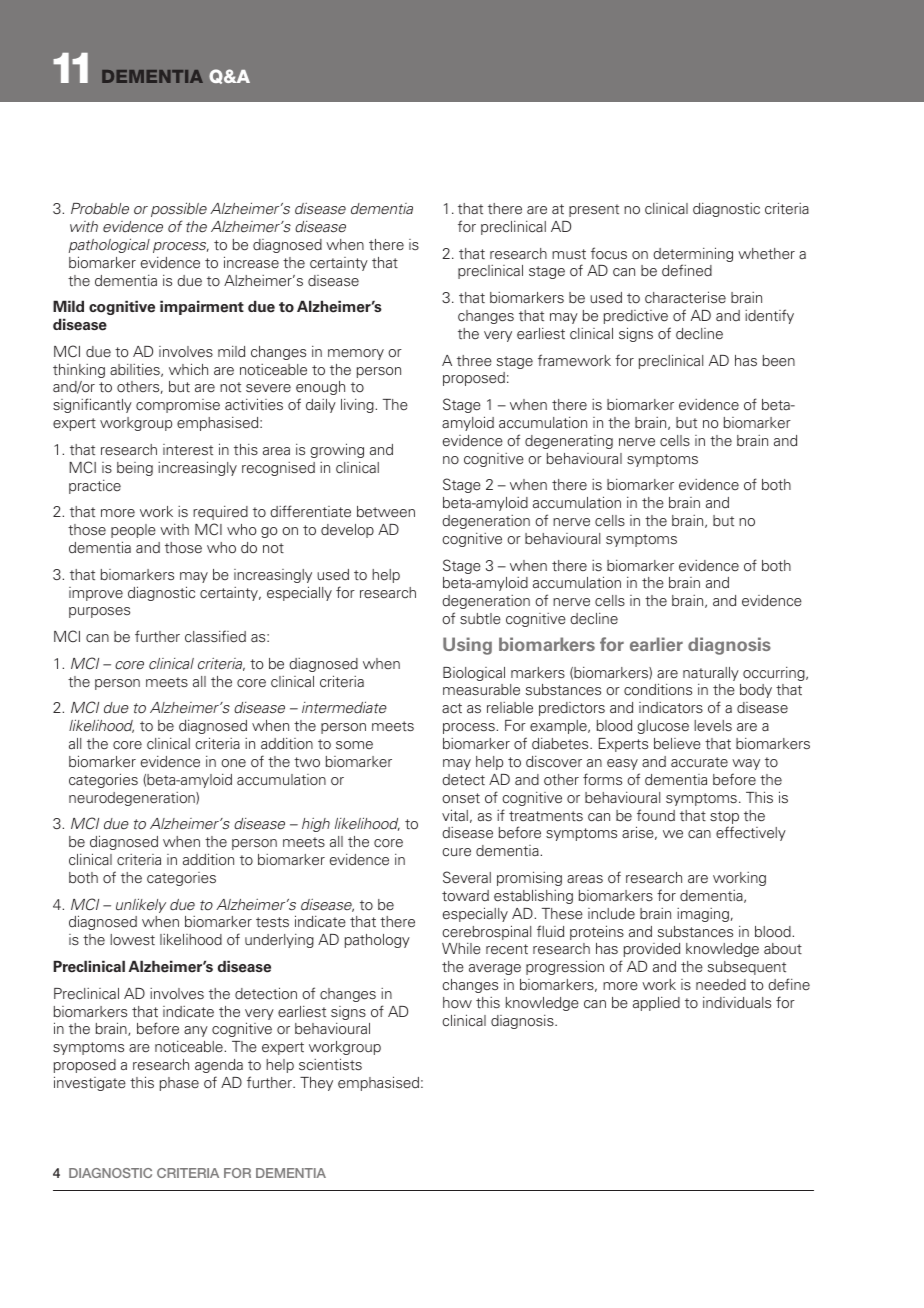 This screenshot has width=924, height=1308. What do you see at coordinates (693, 256) in the screenshot?
I see `determining` at bounding box center [693, 256].
